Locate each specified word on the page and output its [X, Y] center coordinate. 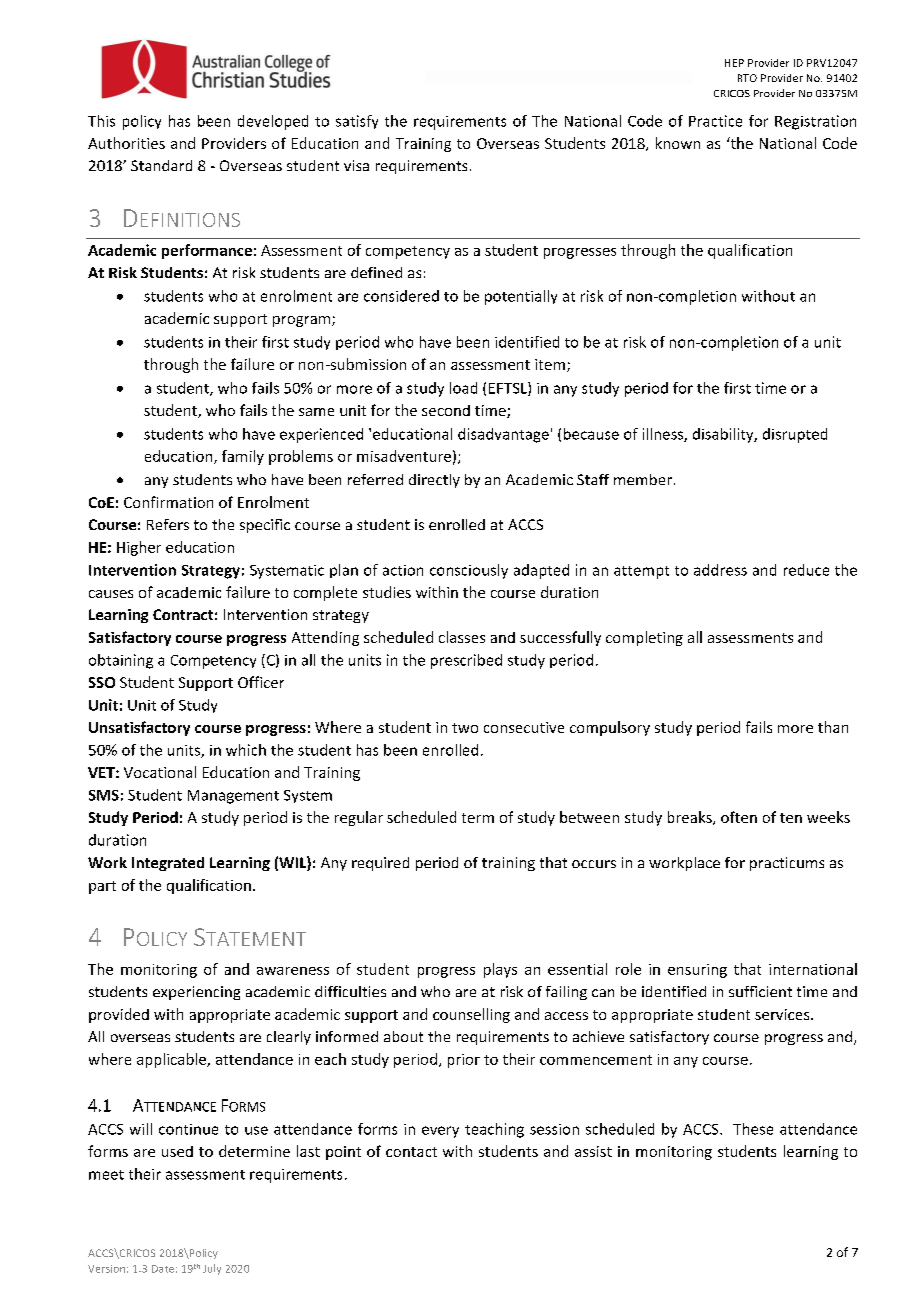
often [739, 817]
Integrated [168, 864]
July [212, 1269]
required [380, 864]
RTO [747, 78]
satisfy [357, 122]
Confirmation [168, 502]
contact [411, 1152]
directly [434, 481]
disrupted [795, 435]
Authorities [126, 143]
